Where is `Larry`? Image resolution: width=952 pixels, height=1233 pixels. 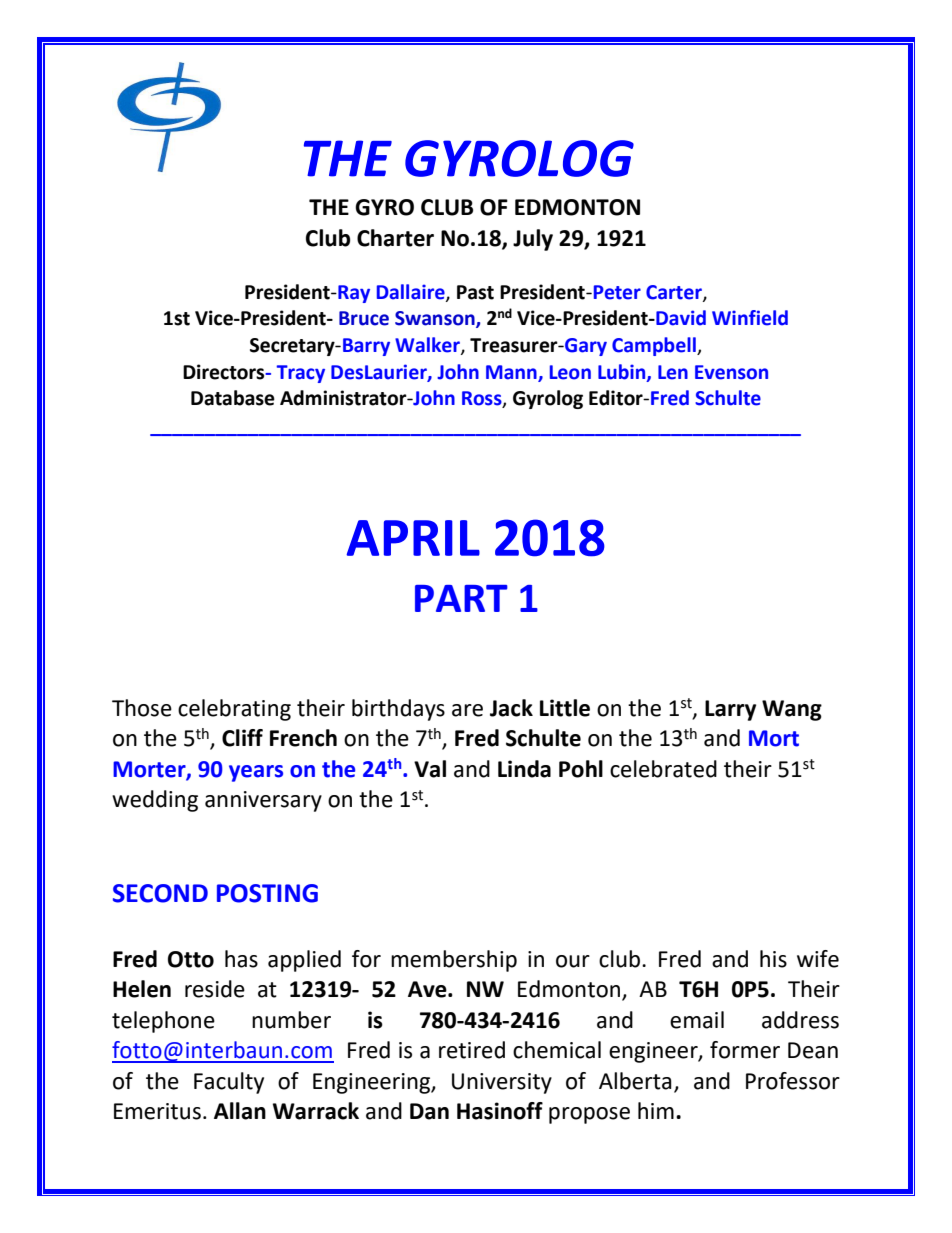
Larry is located at coordinates (730, 710).
